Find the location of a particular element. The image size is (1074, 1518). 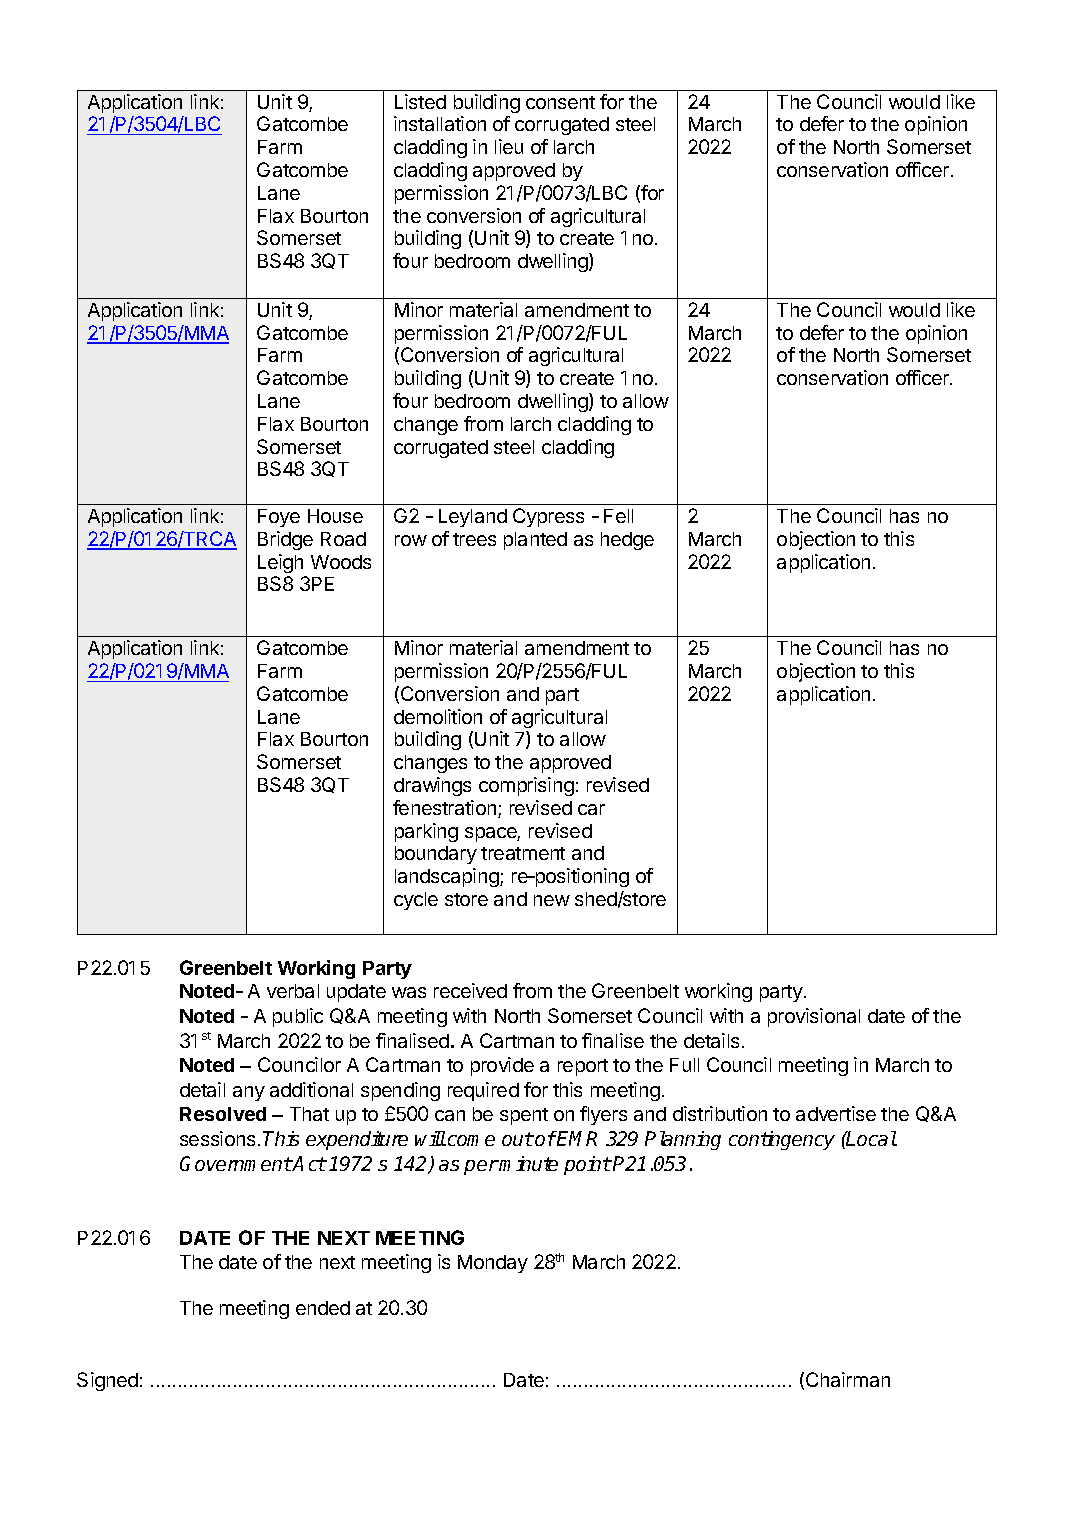

Monday is located at coordinates (493, 1264).
